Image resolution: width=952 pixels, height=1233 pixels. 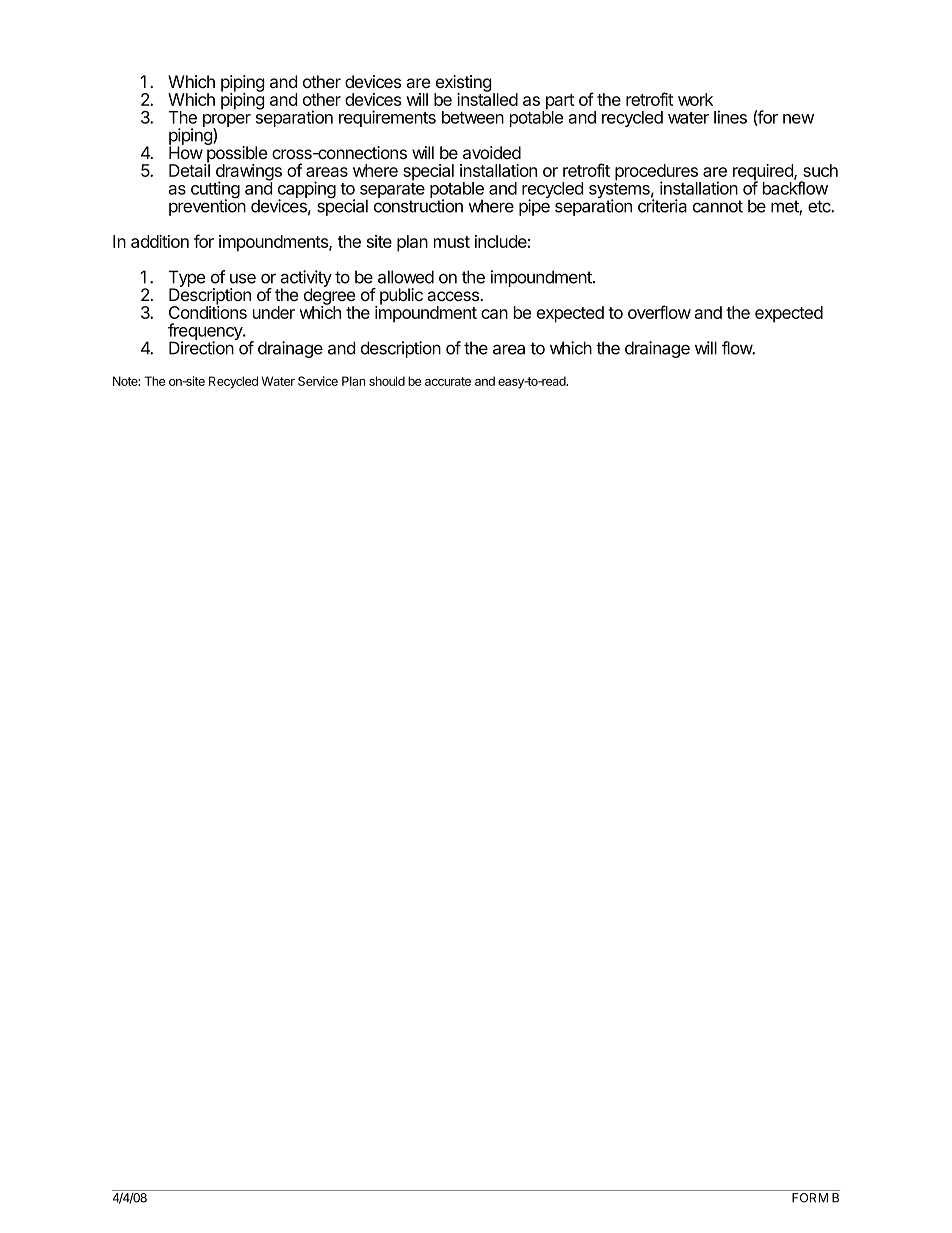 I want to click on Service, so click(x=318, y=381).
